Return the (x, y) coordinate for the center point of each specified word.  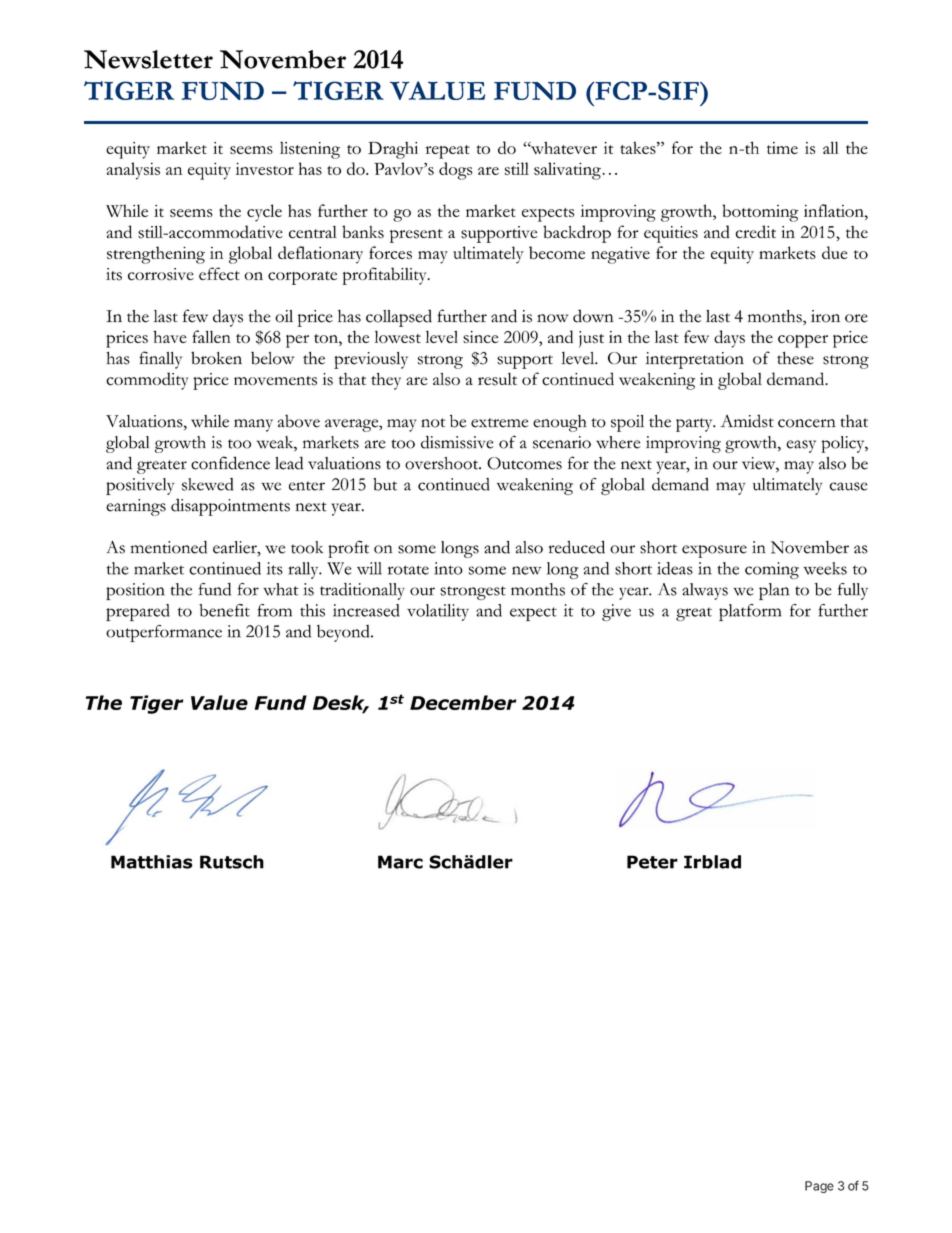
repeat (448, 152)
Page (819, 1187)
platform (750, 612)
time (782, 148)
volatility (438, 612)
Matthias (152, 862)
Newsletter (148, 59)
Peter (652, 862)
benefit (224, 610)
